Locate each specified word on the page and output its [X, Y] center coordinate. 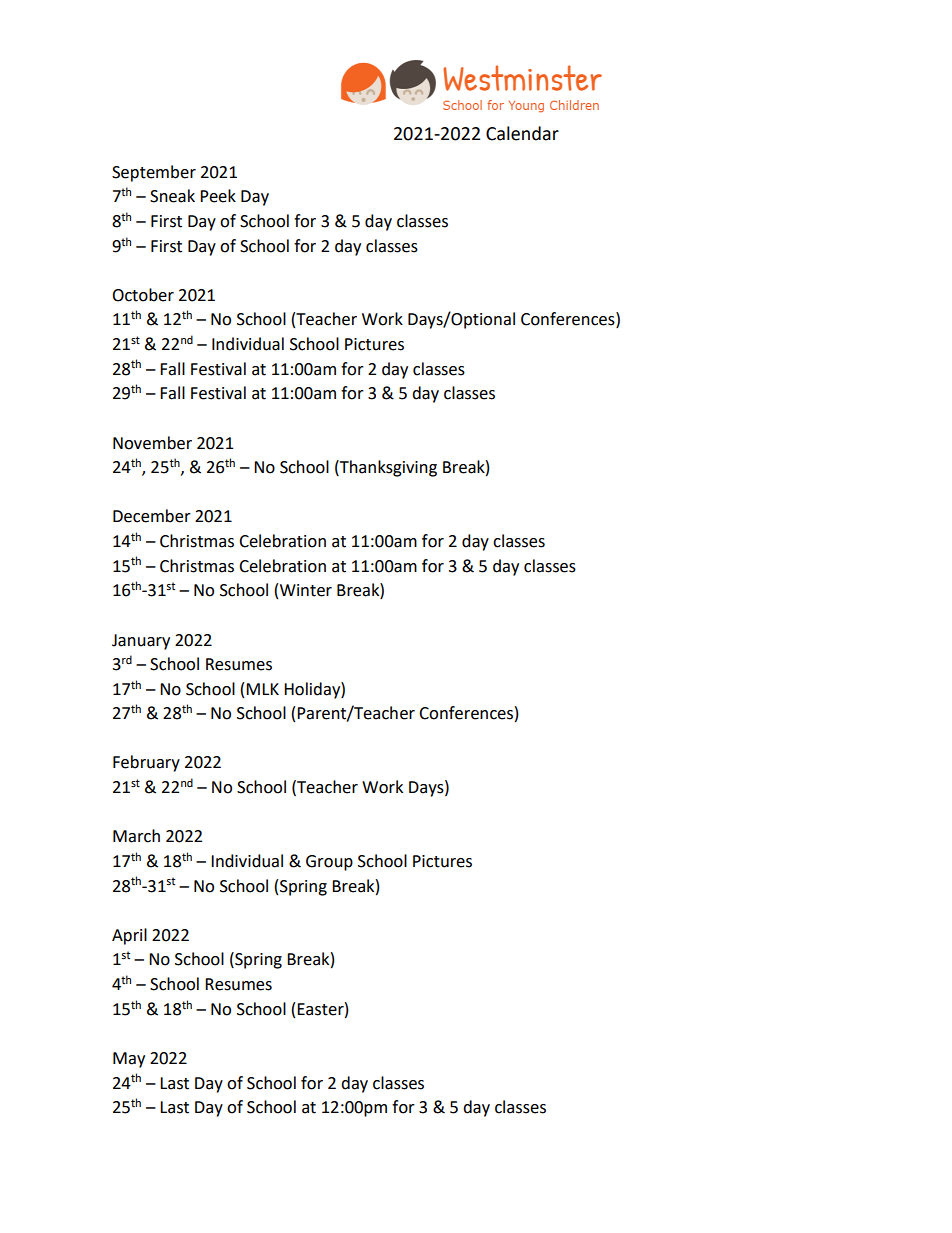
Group [329, 863]
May [129, 1060]
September [154, 173]
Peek [218, 196]
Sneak [172, 196]
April [129, 936]
